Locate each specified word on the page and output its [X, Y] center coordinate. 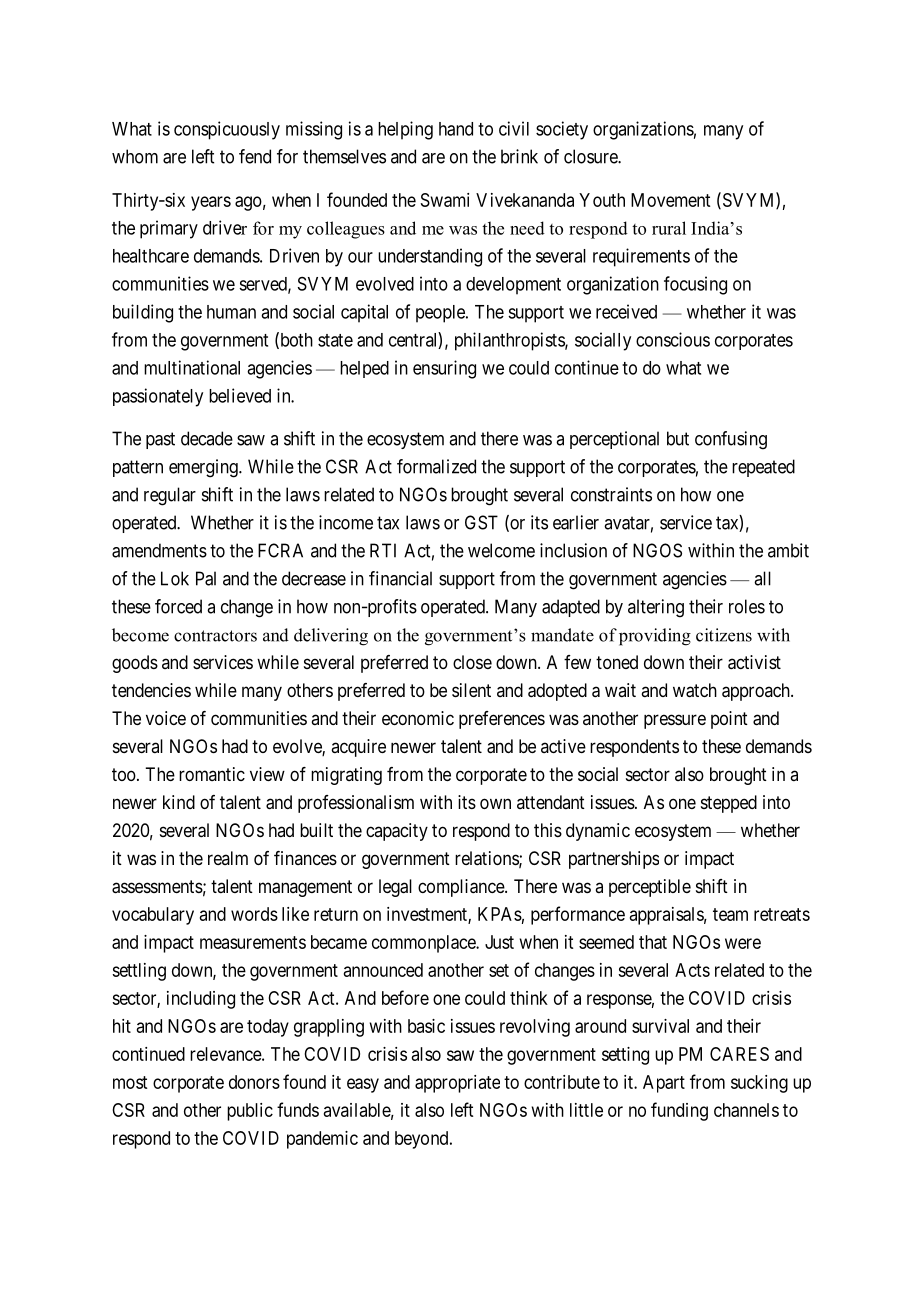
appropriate [457, 1084]
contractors [215, 636]
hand [456, 129]
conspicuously [227, 130]
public [250, 1112]
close [472, 662]
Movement [670, 200]
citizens [724, 635]
